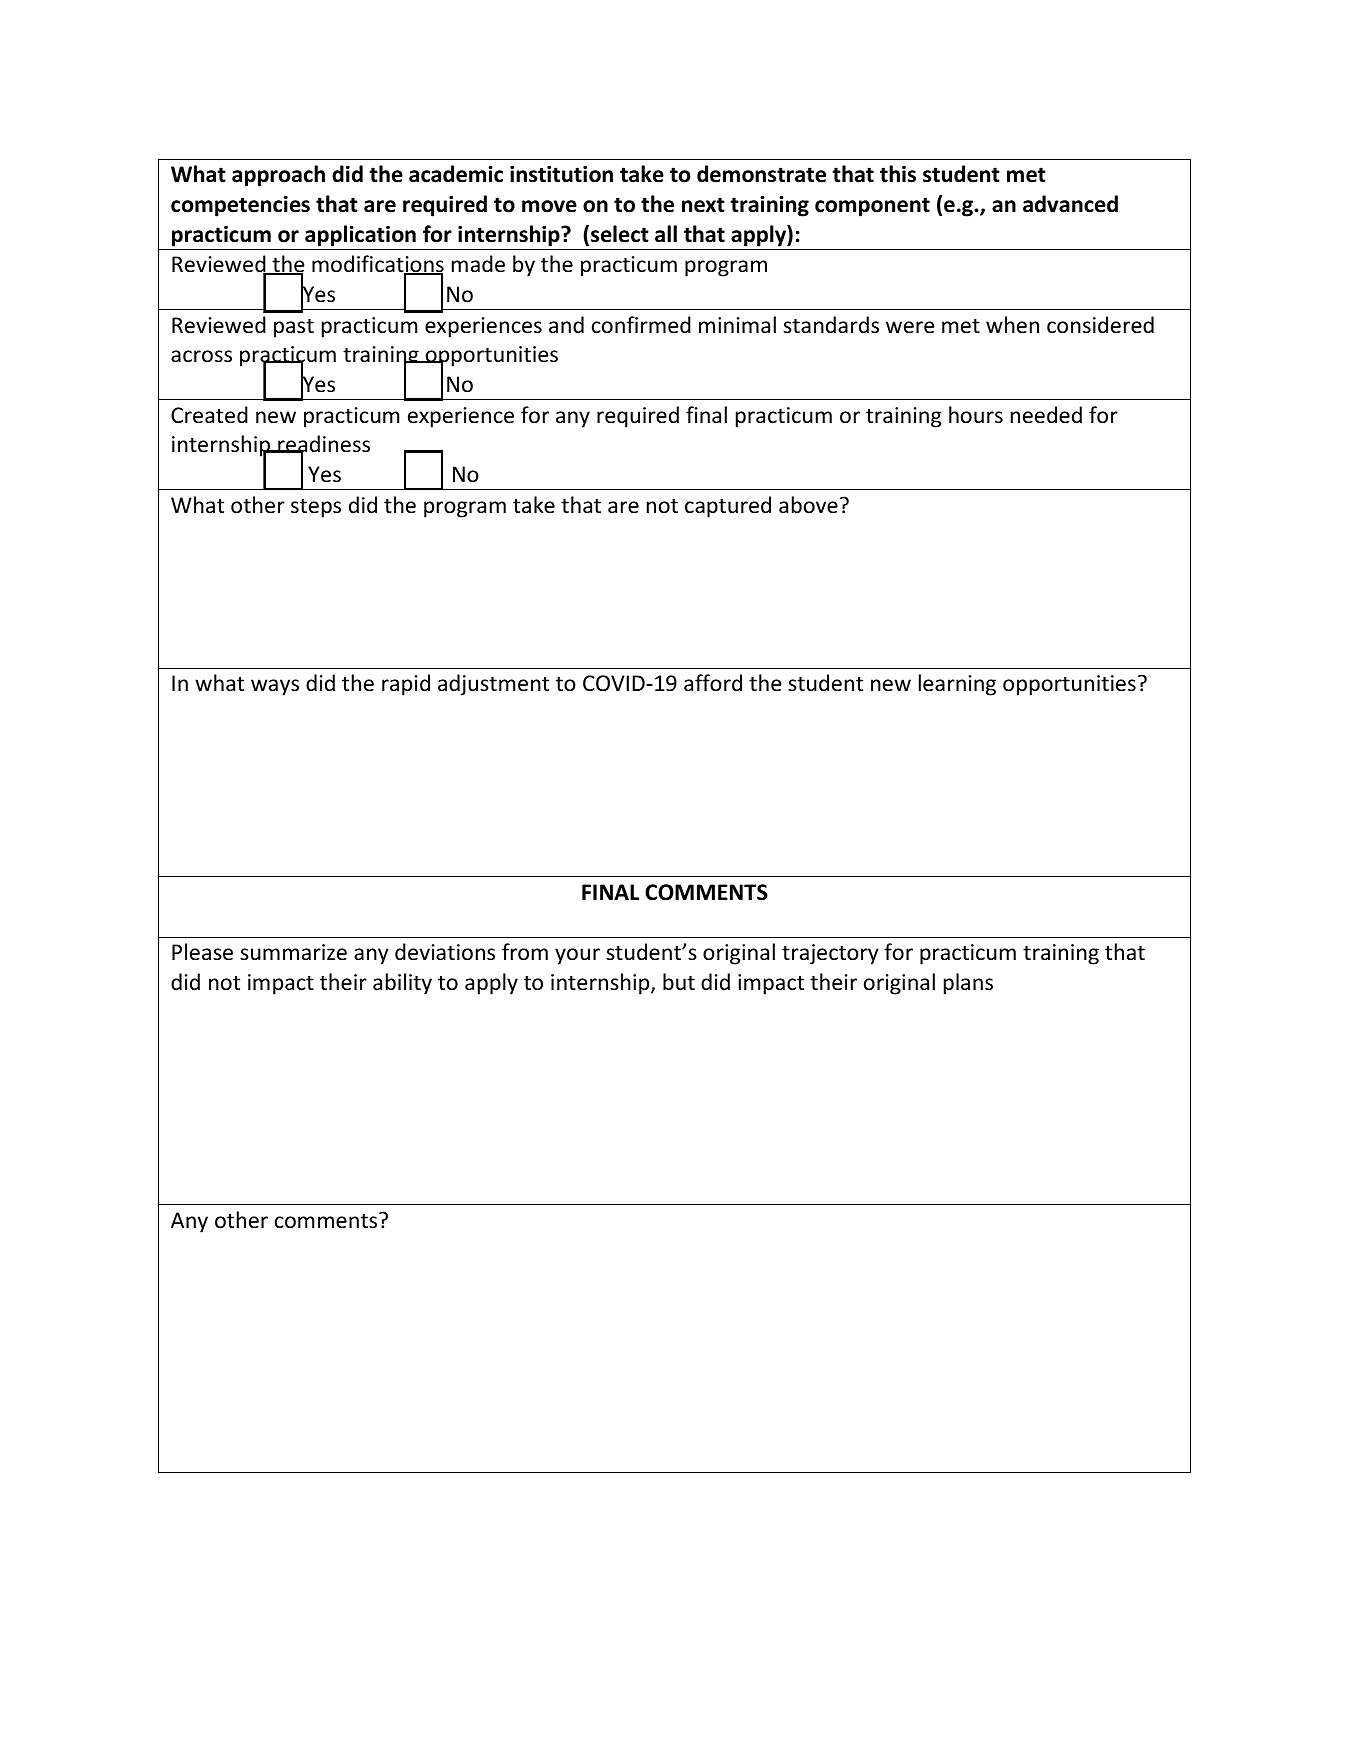  Describe the element at coordinates (323, 445) in the screenshot. I see `readiness` at that location.
